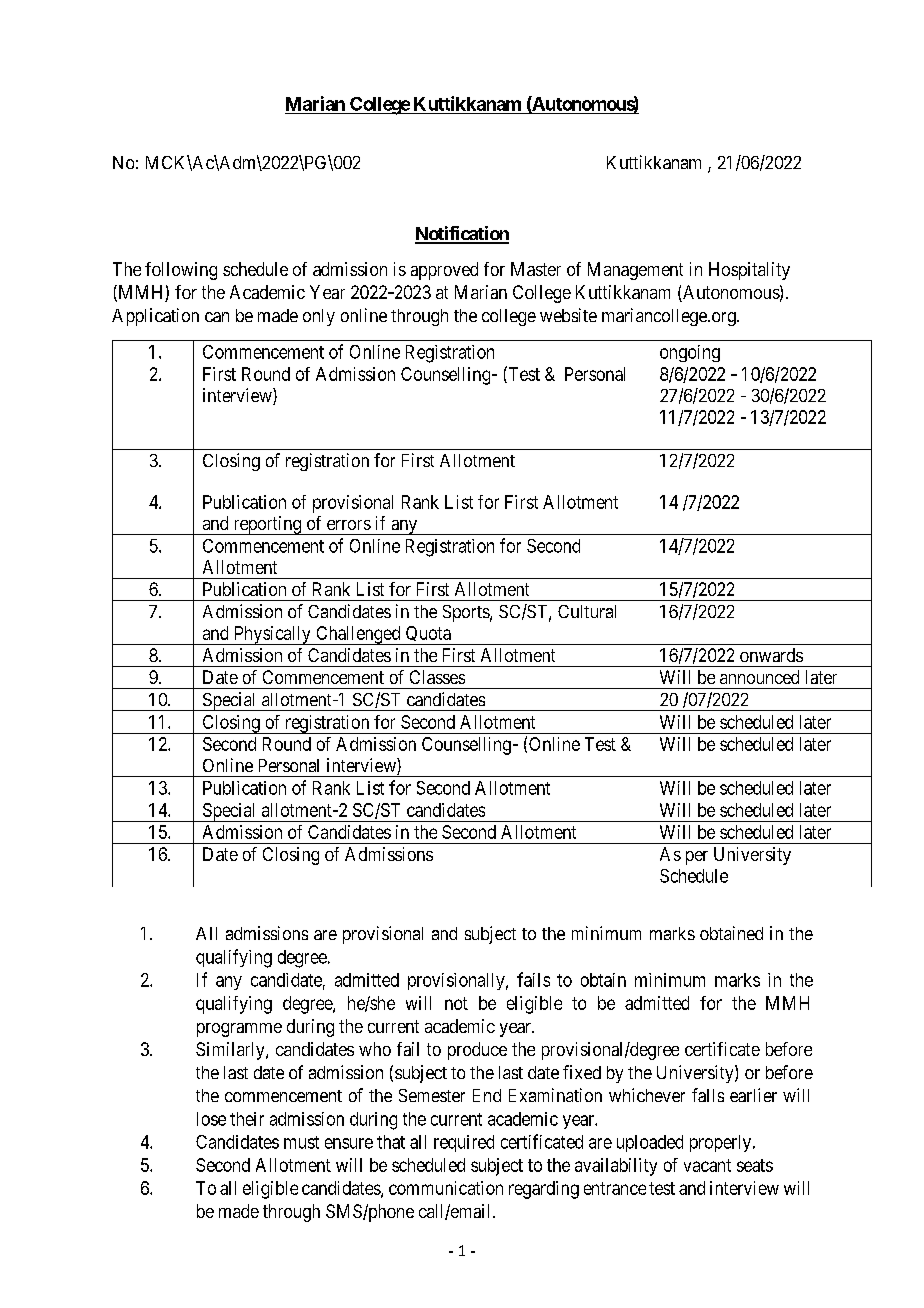 The width and height of the screenshot is (924, 1308). What do you see at coordinates (464, 1143) in the screenshot?
I see `required` at bounding box center [464, 1143].
